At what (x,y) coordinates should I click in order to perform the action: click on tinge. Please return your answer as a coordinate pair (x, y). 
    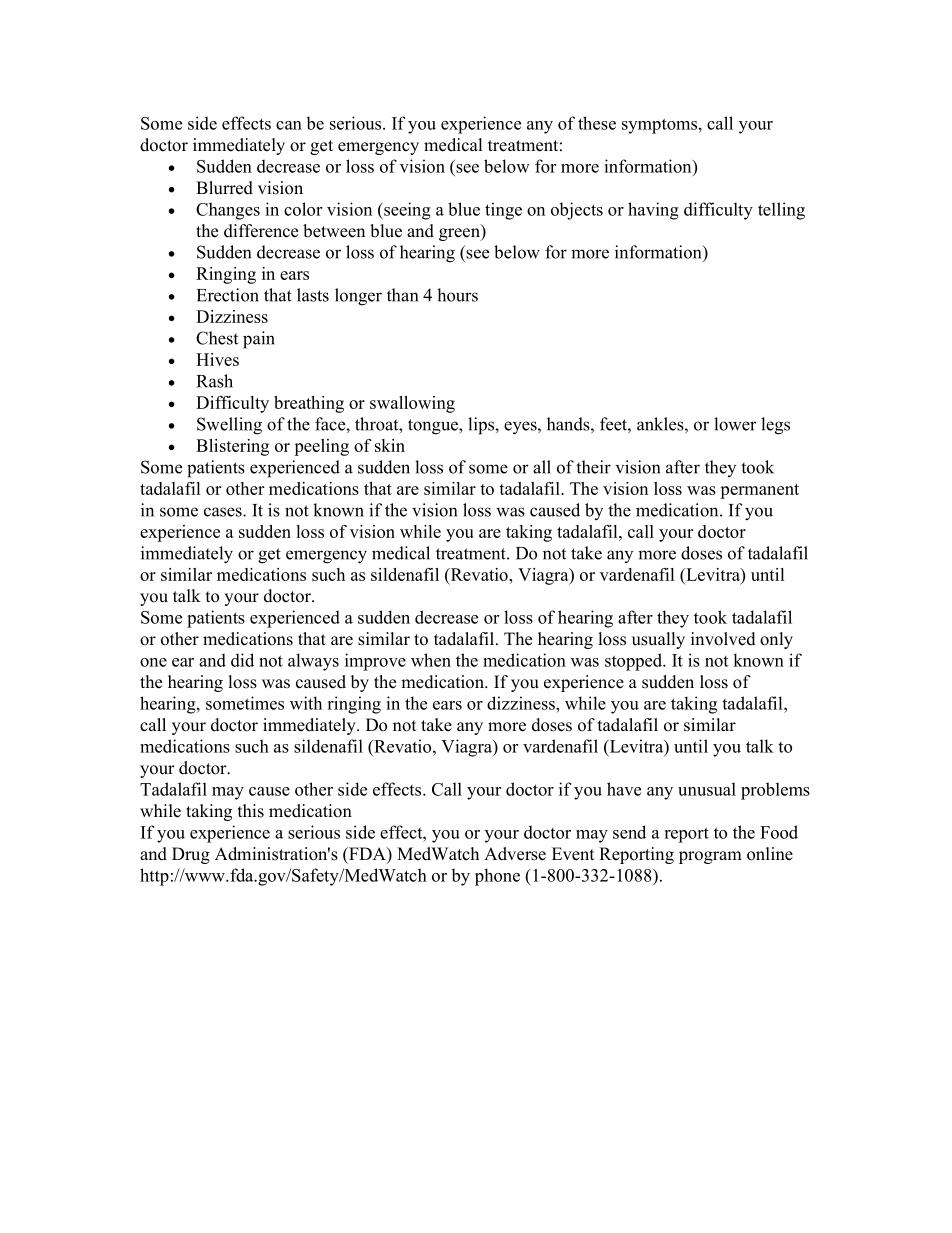
    Looking at the image, I should click on (503, 211).
